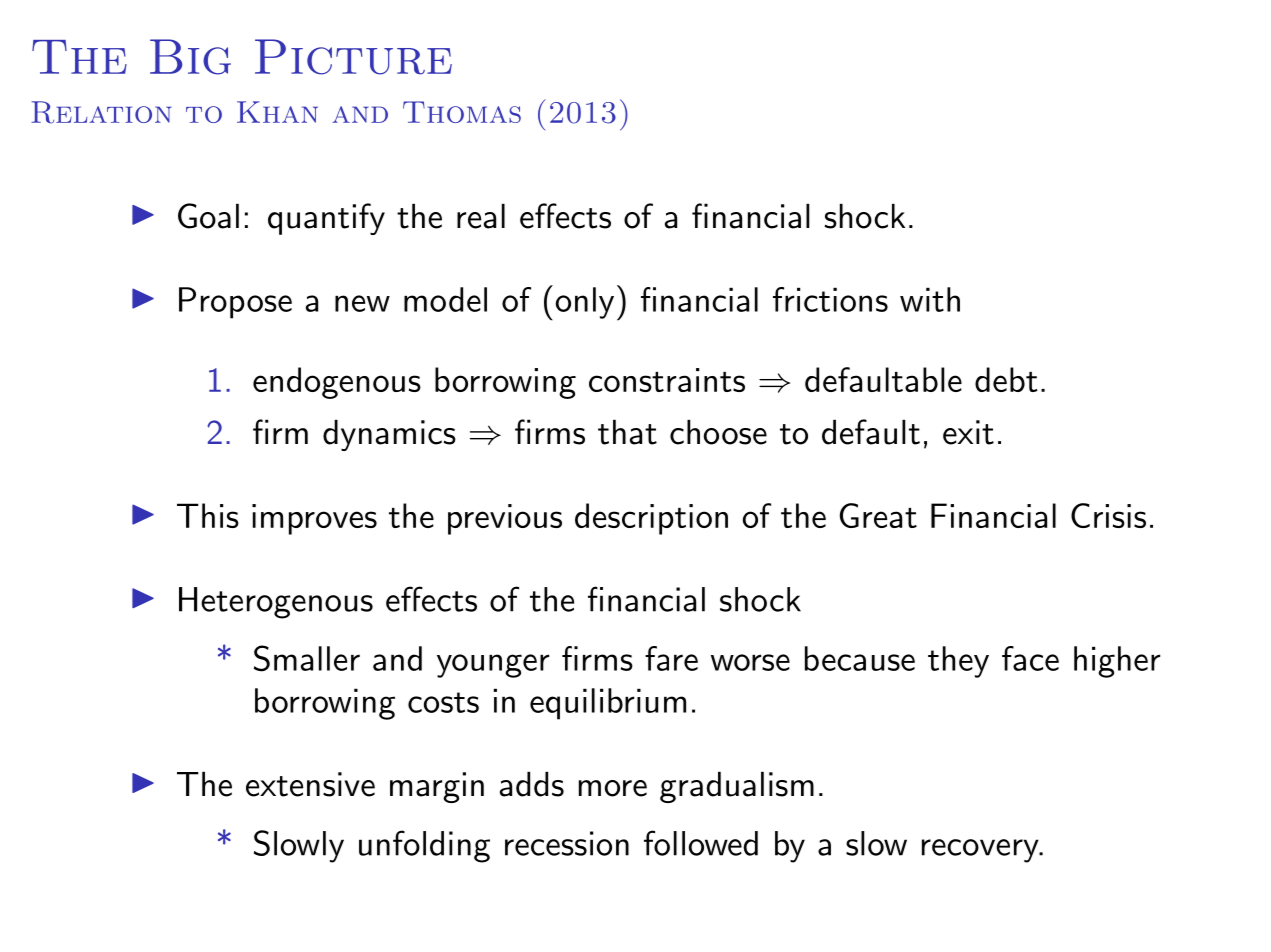 This image has height=952, width=1271. Describe the element at coordinates (310, 784) in the image. I see `extensive` at that location.
